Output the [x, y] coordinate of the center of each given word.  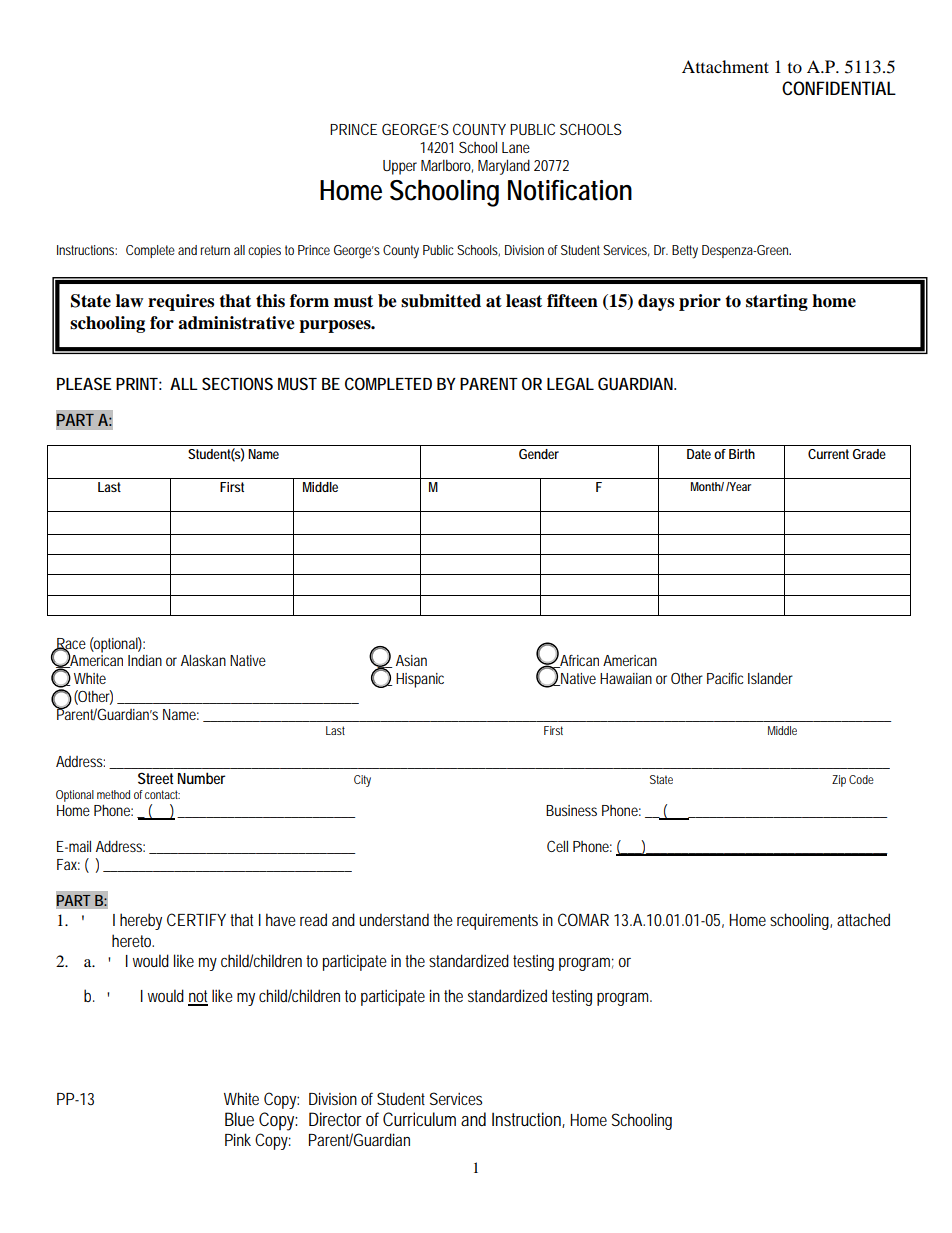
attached [863, 919]
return [215, 250]
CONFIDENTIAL [839, 88]
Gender [539, 454]
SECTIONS [237, 383]
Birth [742, 454]
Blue [239, 1119]
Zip [839, 781]
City [362, 781]
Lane [516, 147]
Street [155, 778]
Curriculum [419, 1119]
